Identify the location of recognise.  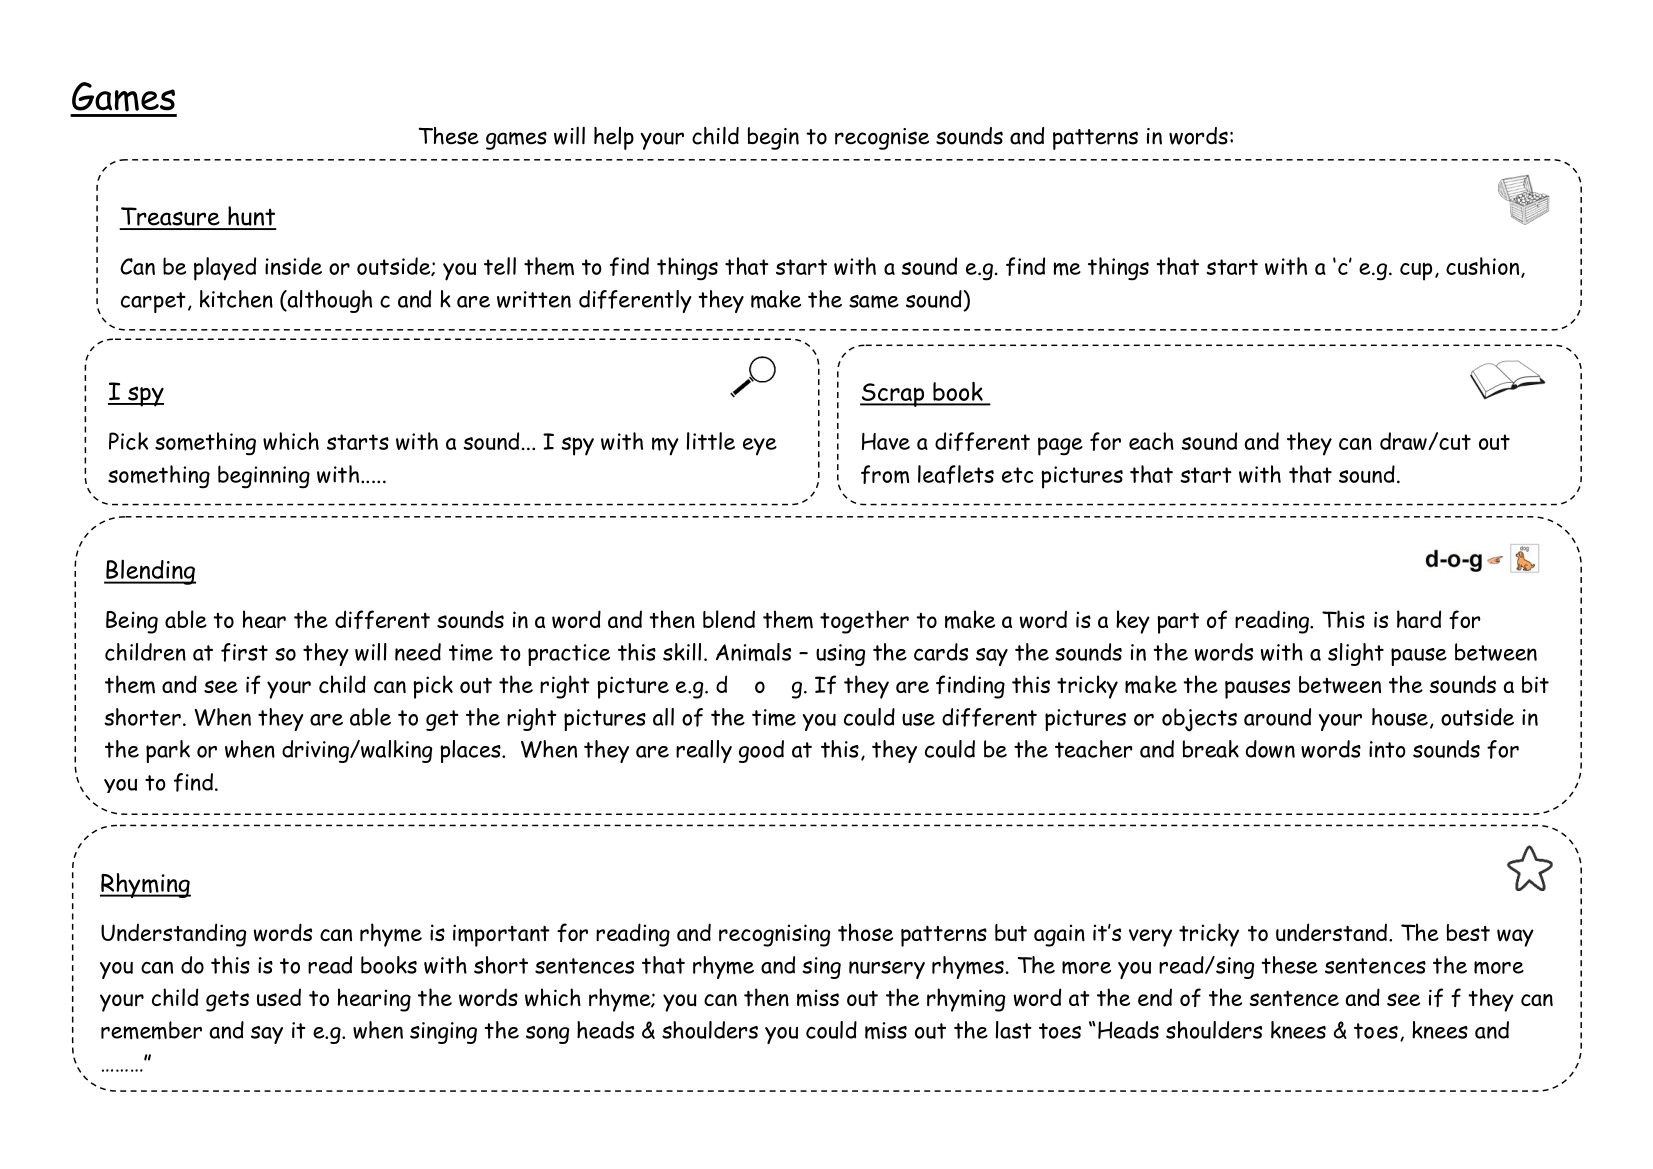
(882, 139).
